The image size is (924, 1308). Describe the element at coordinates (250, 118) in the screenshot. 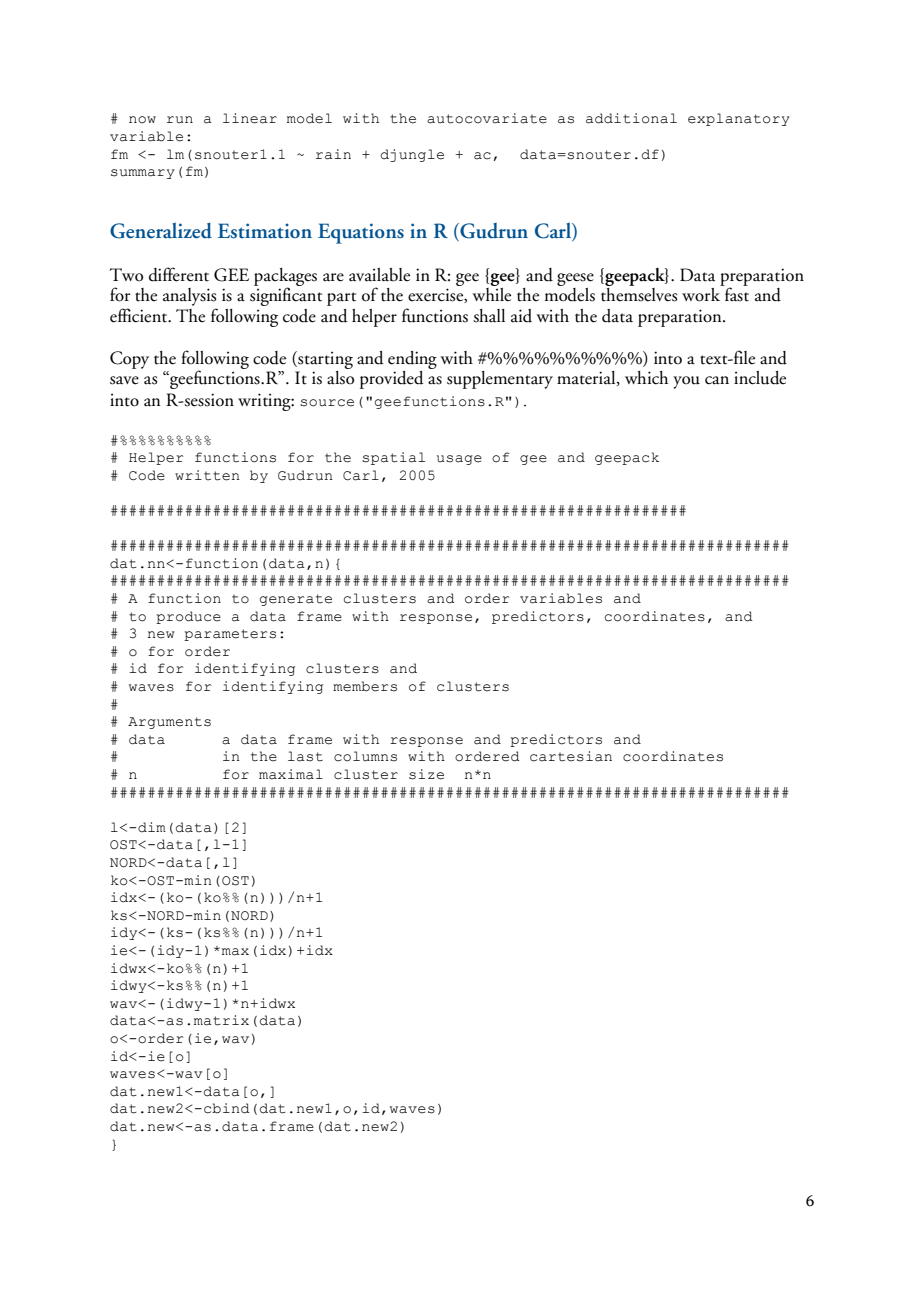

I see `linear` at that location.
